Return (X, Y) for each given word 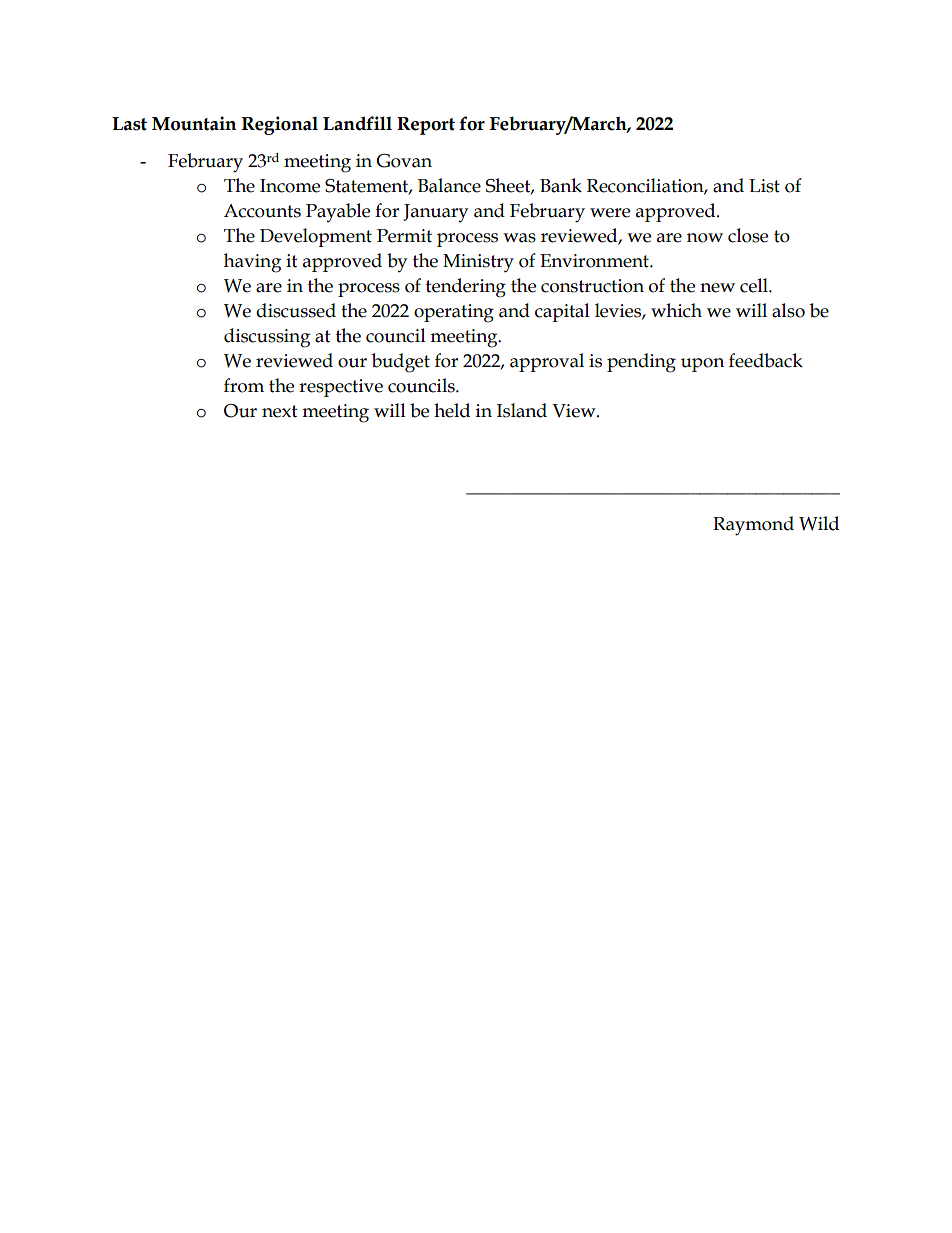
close (748, 235)
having (252, 263)
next (280, 411)
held (452, 410)
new (717, 288)
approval (547, 362)
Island (522, 410)
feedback (766, 360)
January (435, 213)
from (244, 385)
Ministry (478, 263)
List (764, 186)
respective (341, 388)
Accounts (262, 211)
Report (426, 126)
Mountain (194, 123)
